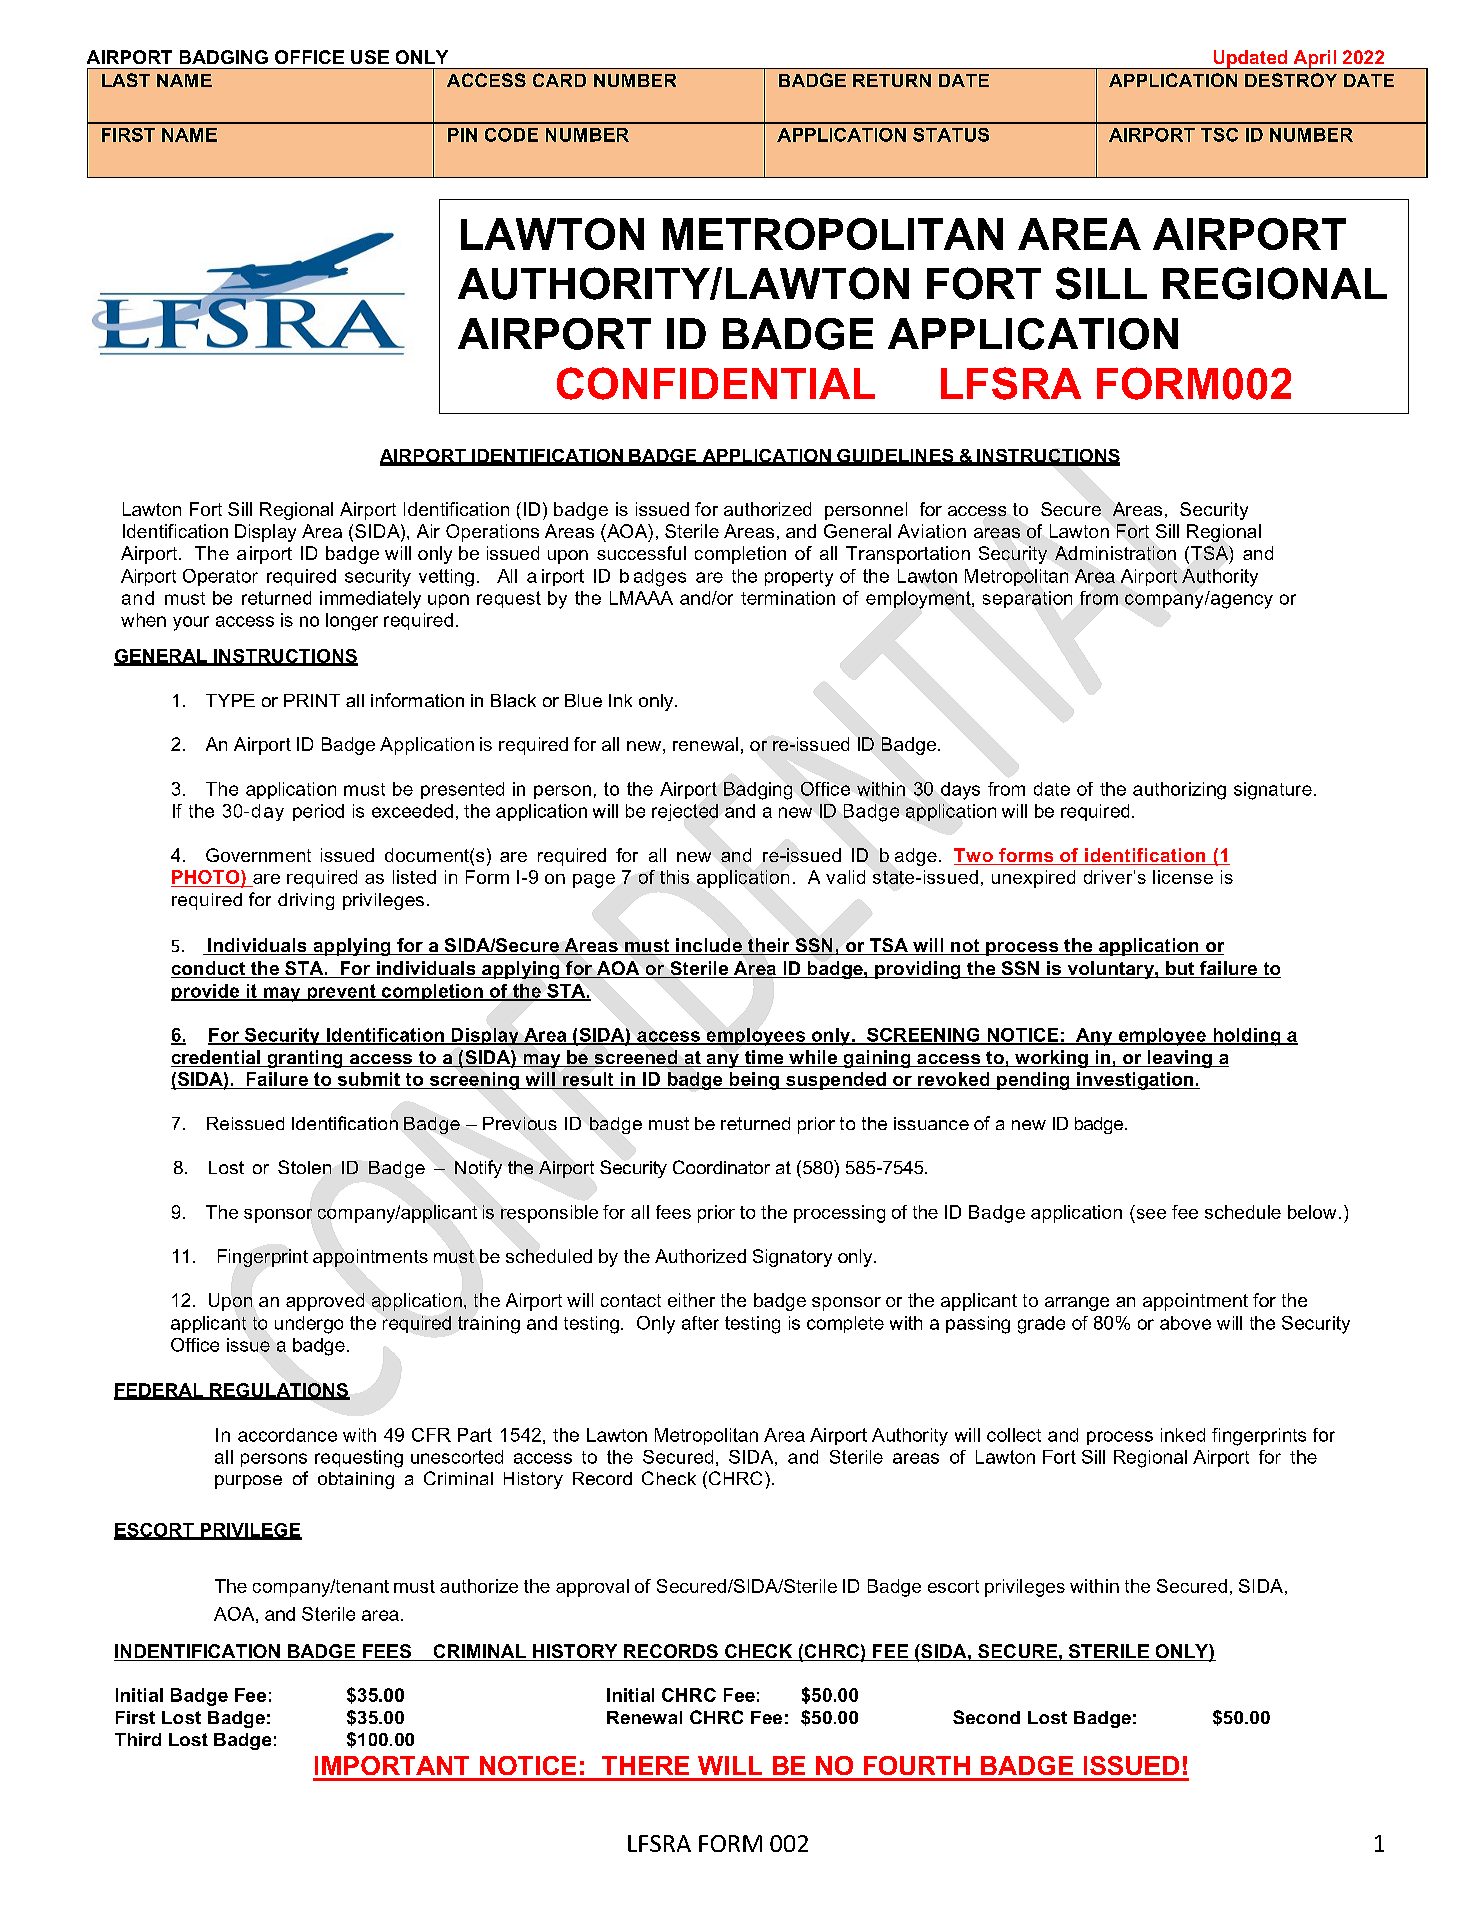 The height and width of the document is (1905, 1472). I want to click on termination, so click(788, 598).
